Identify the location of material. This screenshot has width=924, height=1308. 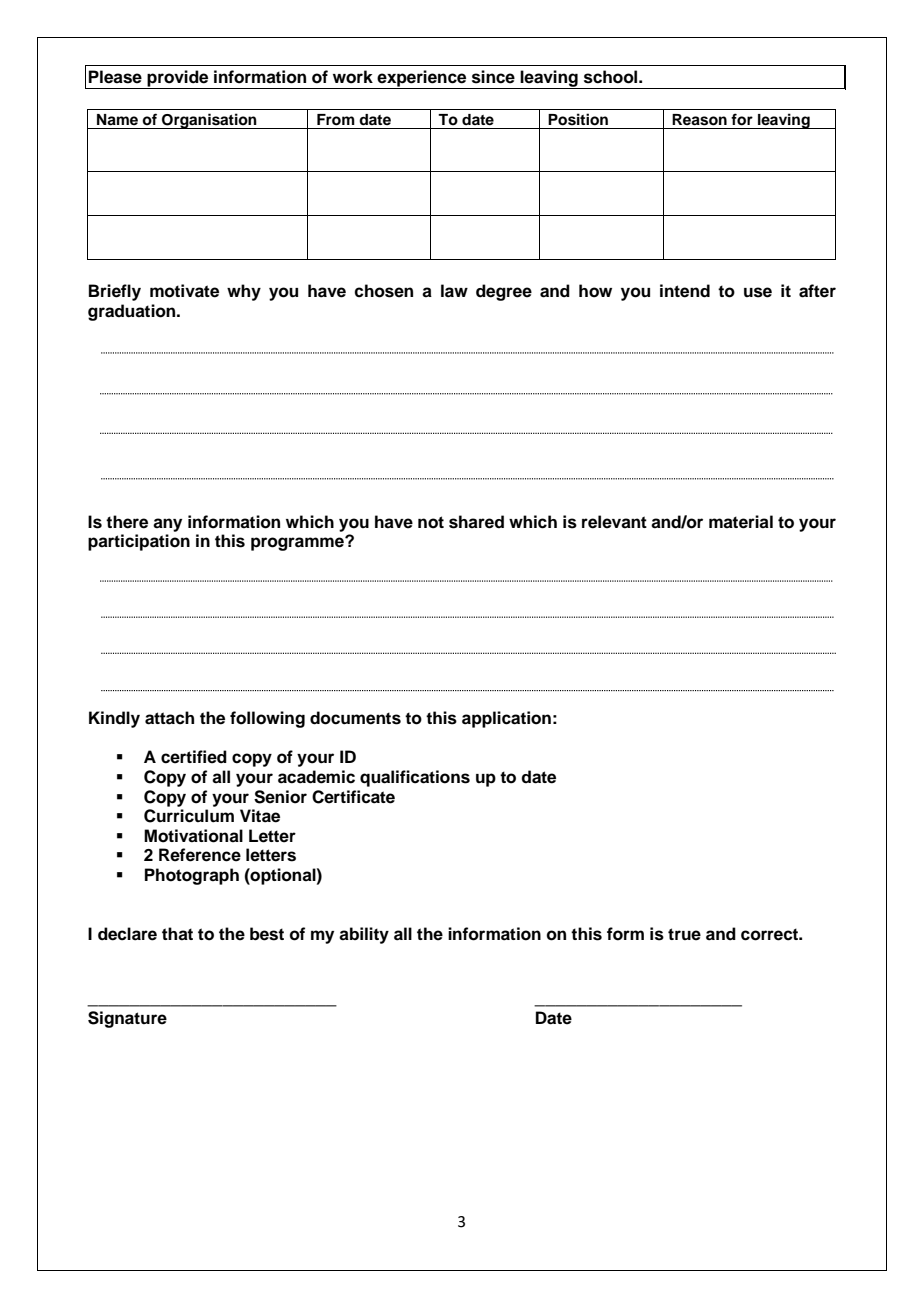
(741, 522).
